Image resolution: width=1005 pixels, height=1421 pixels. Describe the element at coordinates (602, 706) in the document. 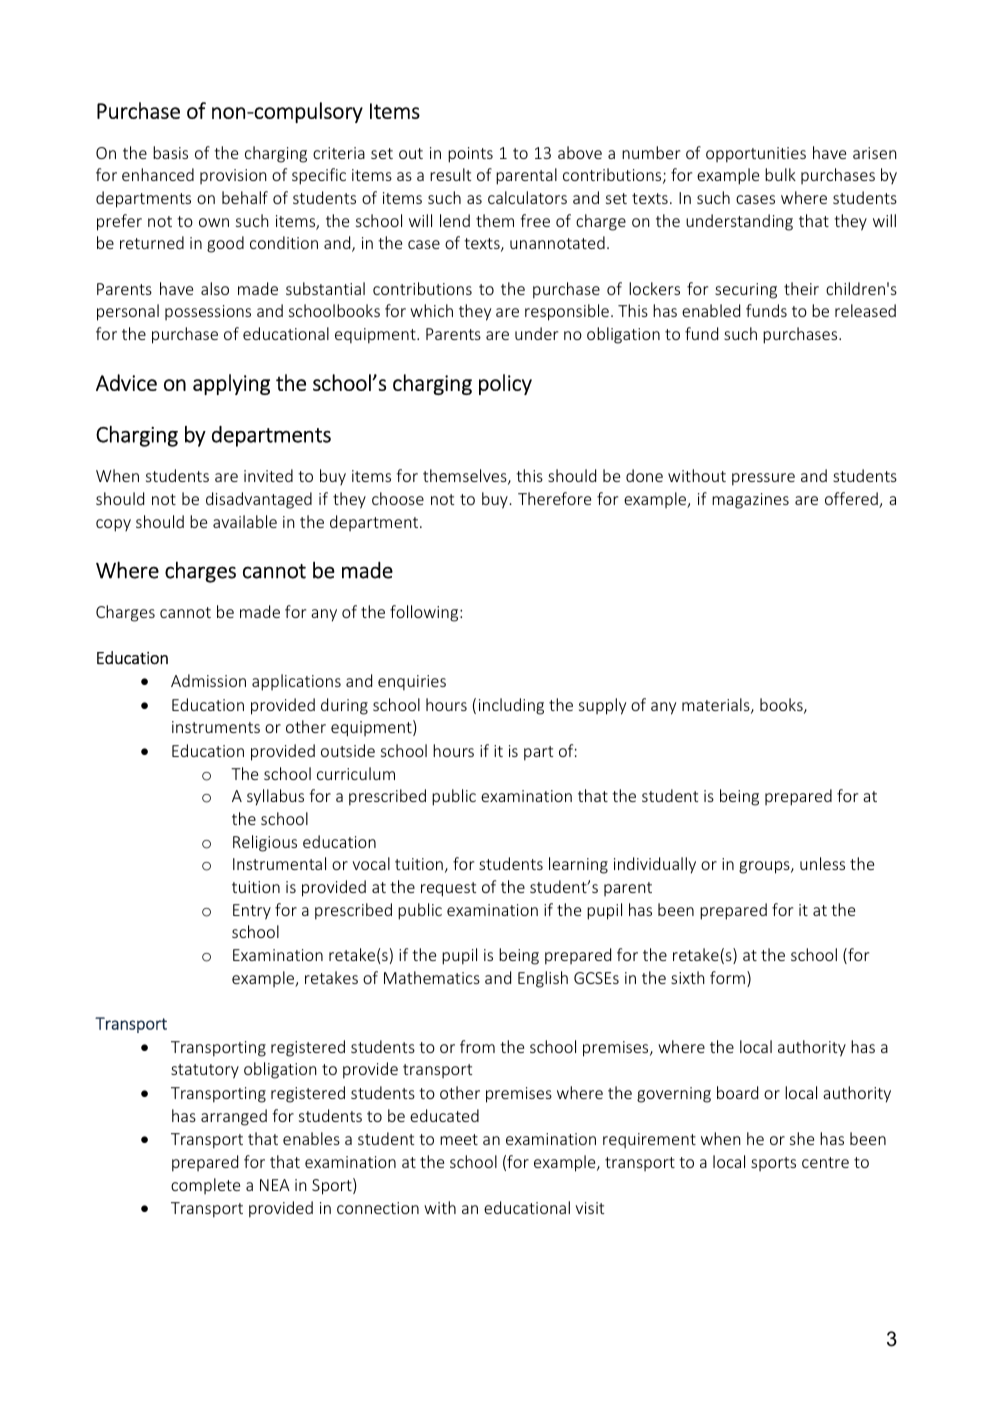

I see `supply` at that location.
